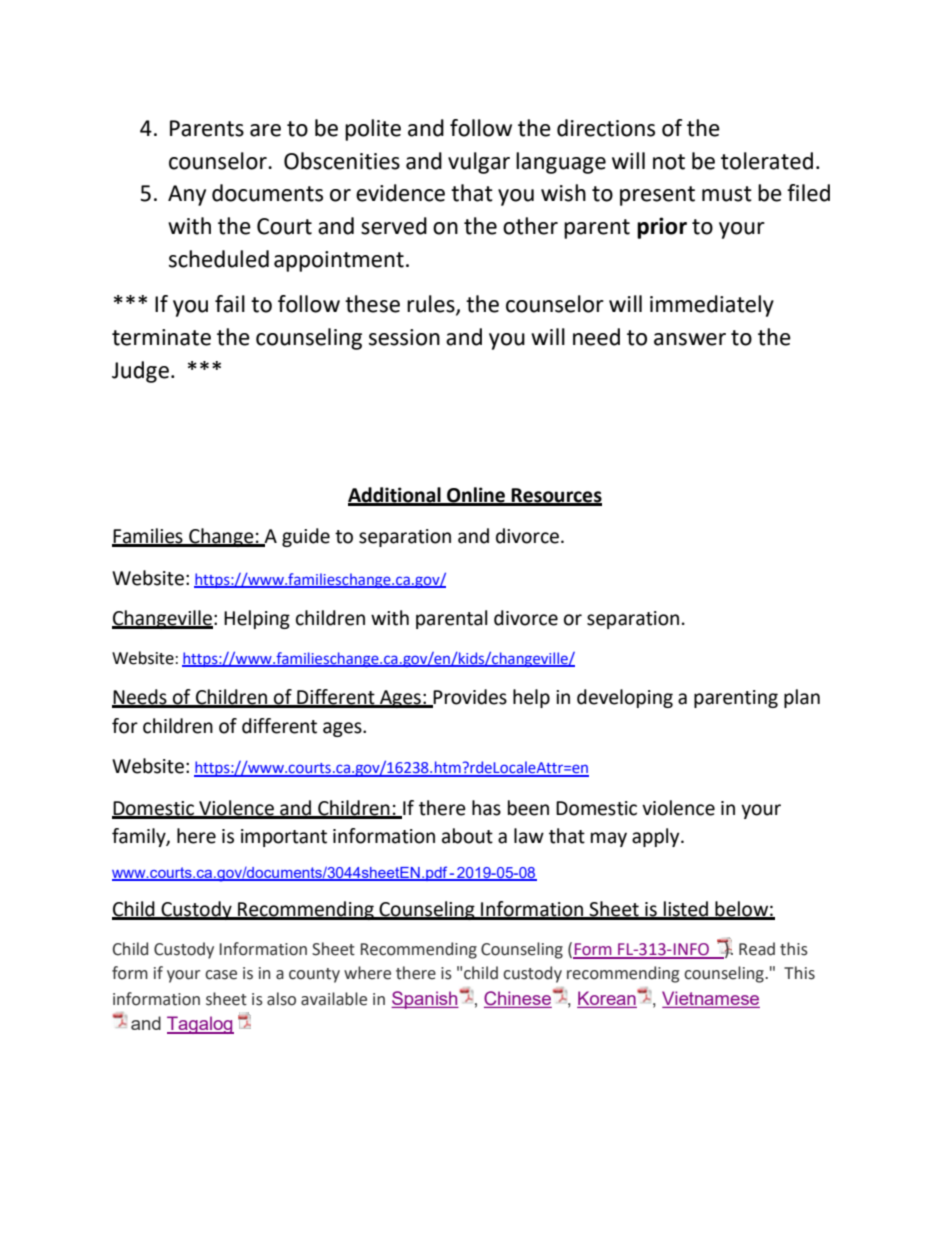 Image resolution: width=952 pixels, height=1233 pixels. I want to click on Online, so click(476, 496).
